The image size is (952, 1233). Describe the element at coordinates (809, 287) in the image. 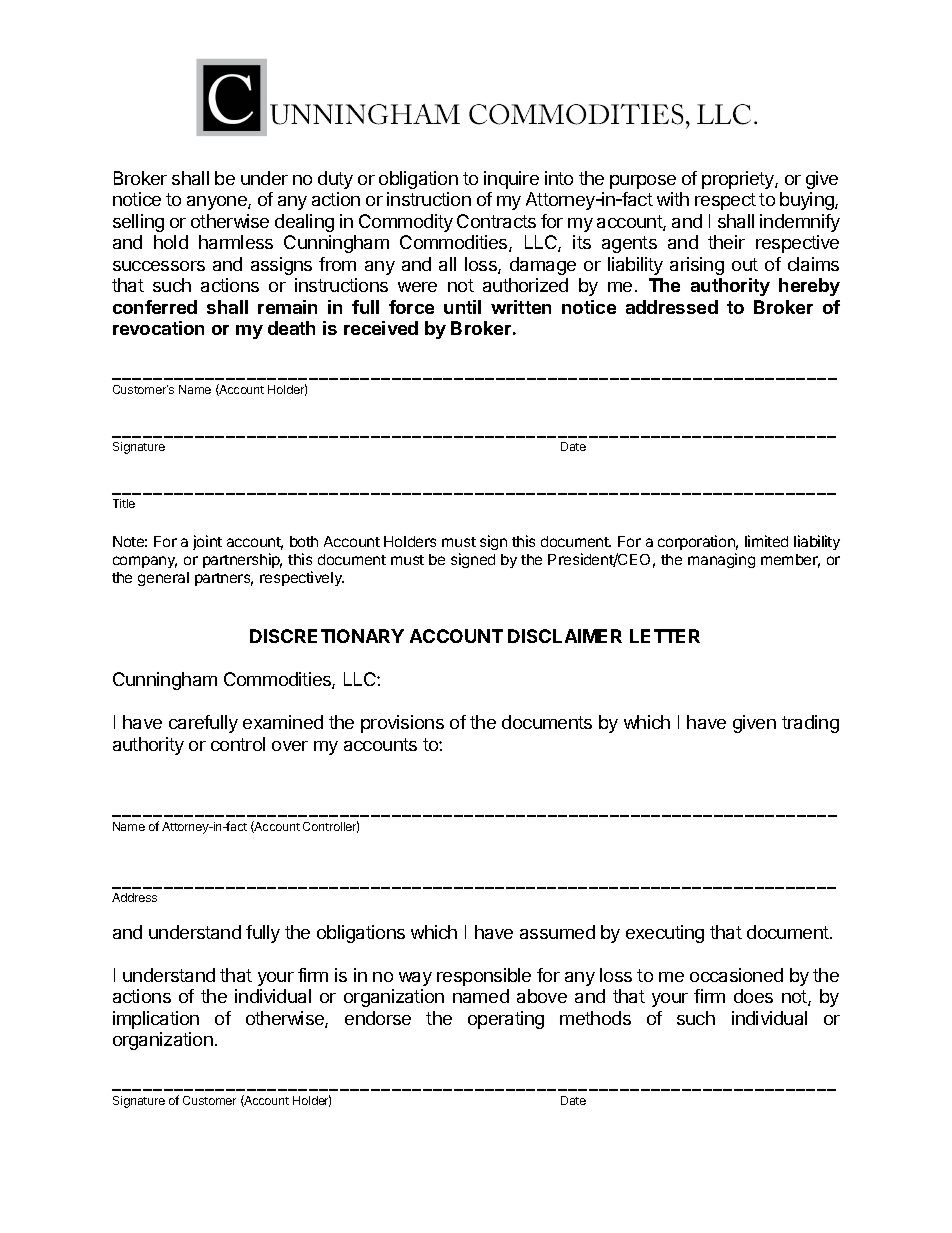

I see `hereby` at that location.
